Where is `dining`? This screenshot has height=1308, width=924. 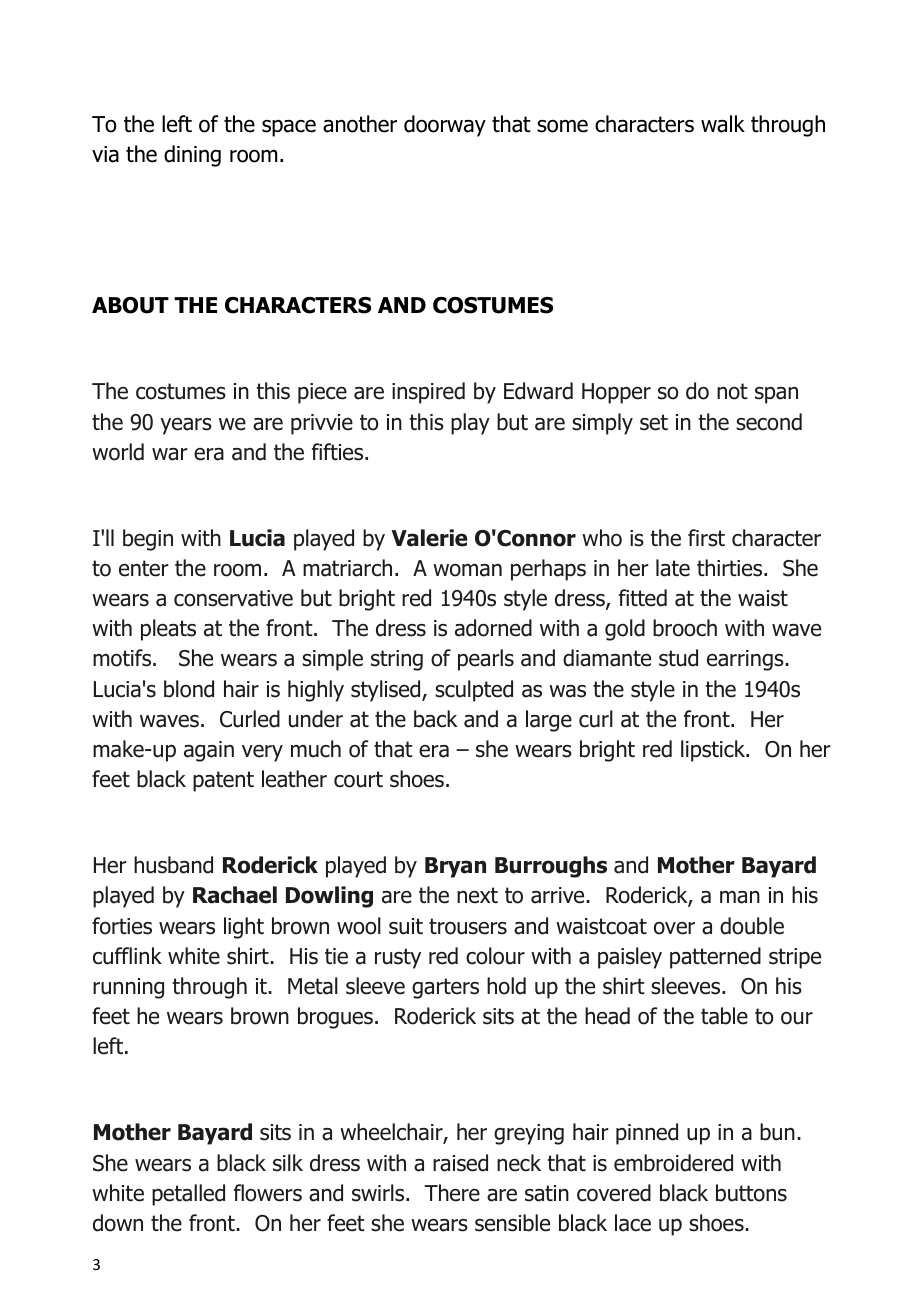
dining is located at coordinates (192, 156).
